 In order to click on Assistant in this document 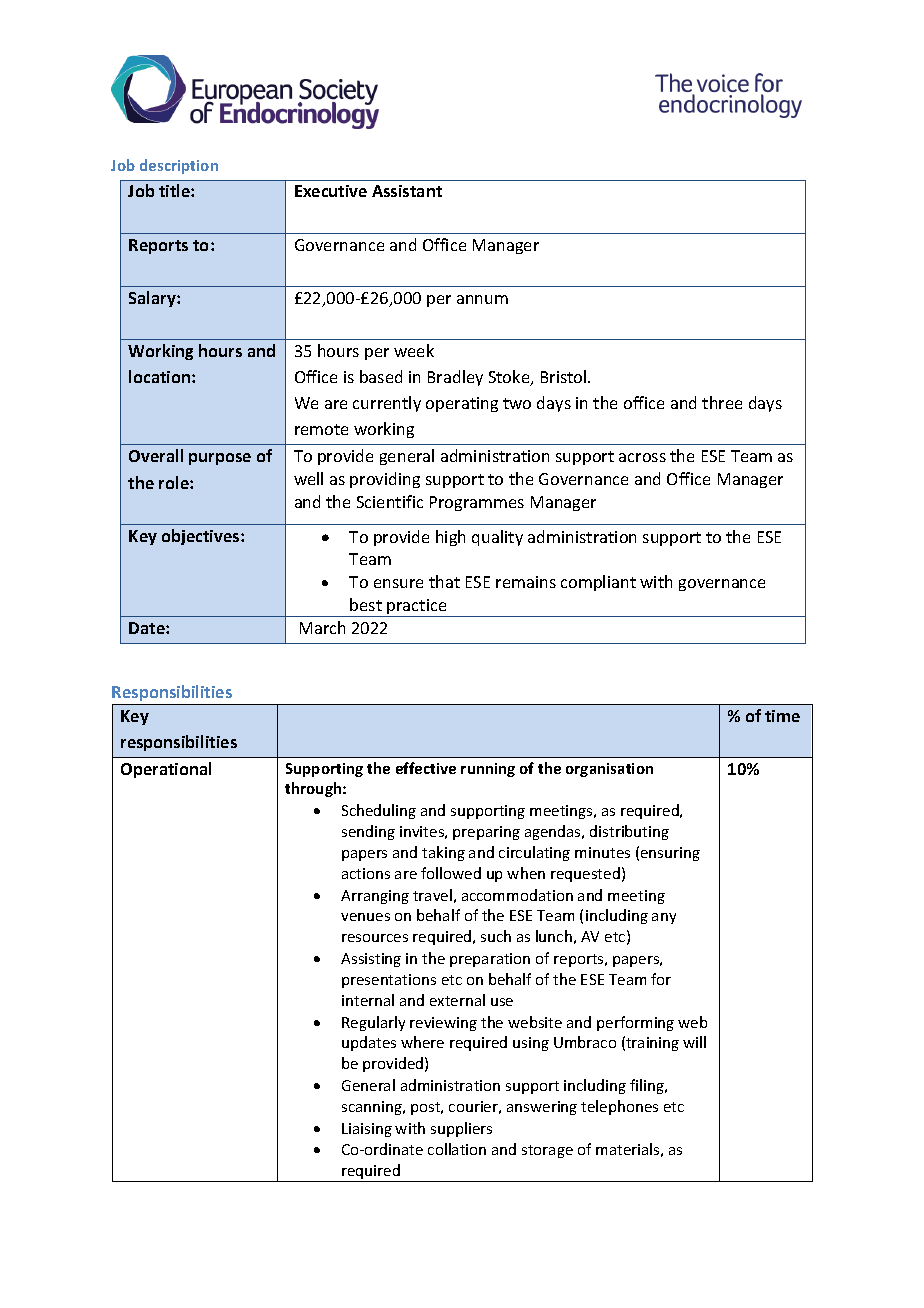, I will do `click(407, 191)`.
